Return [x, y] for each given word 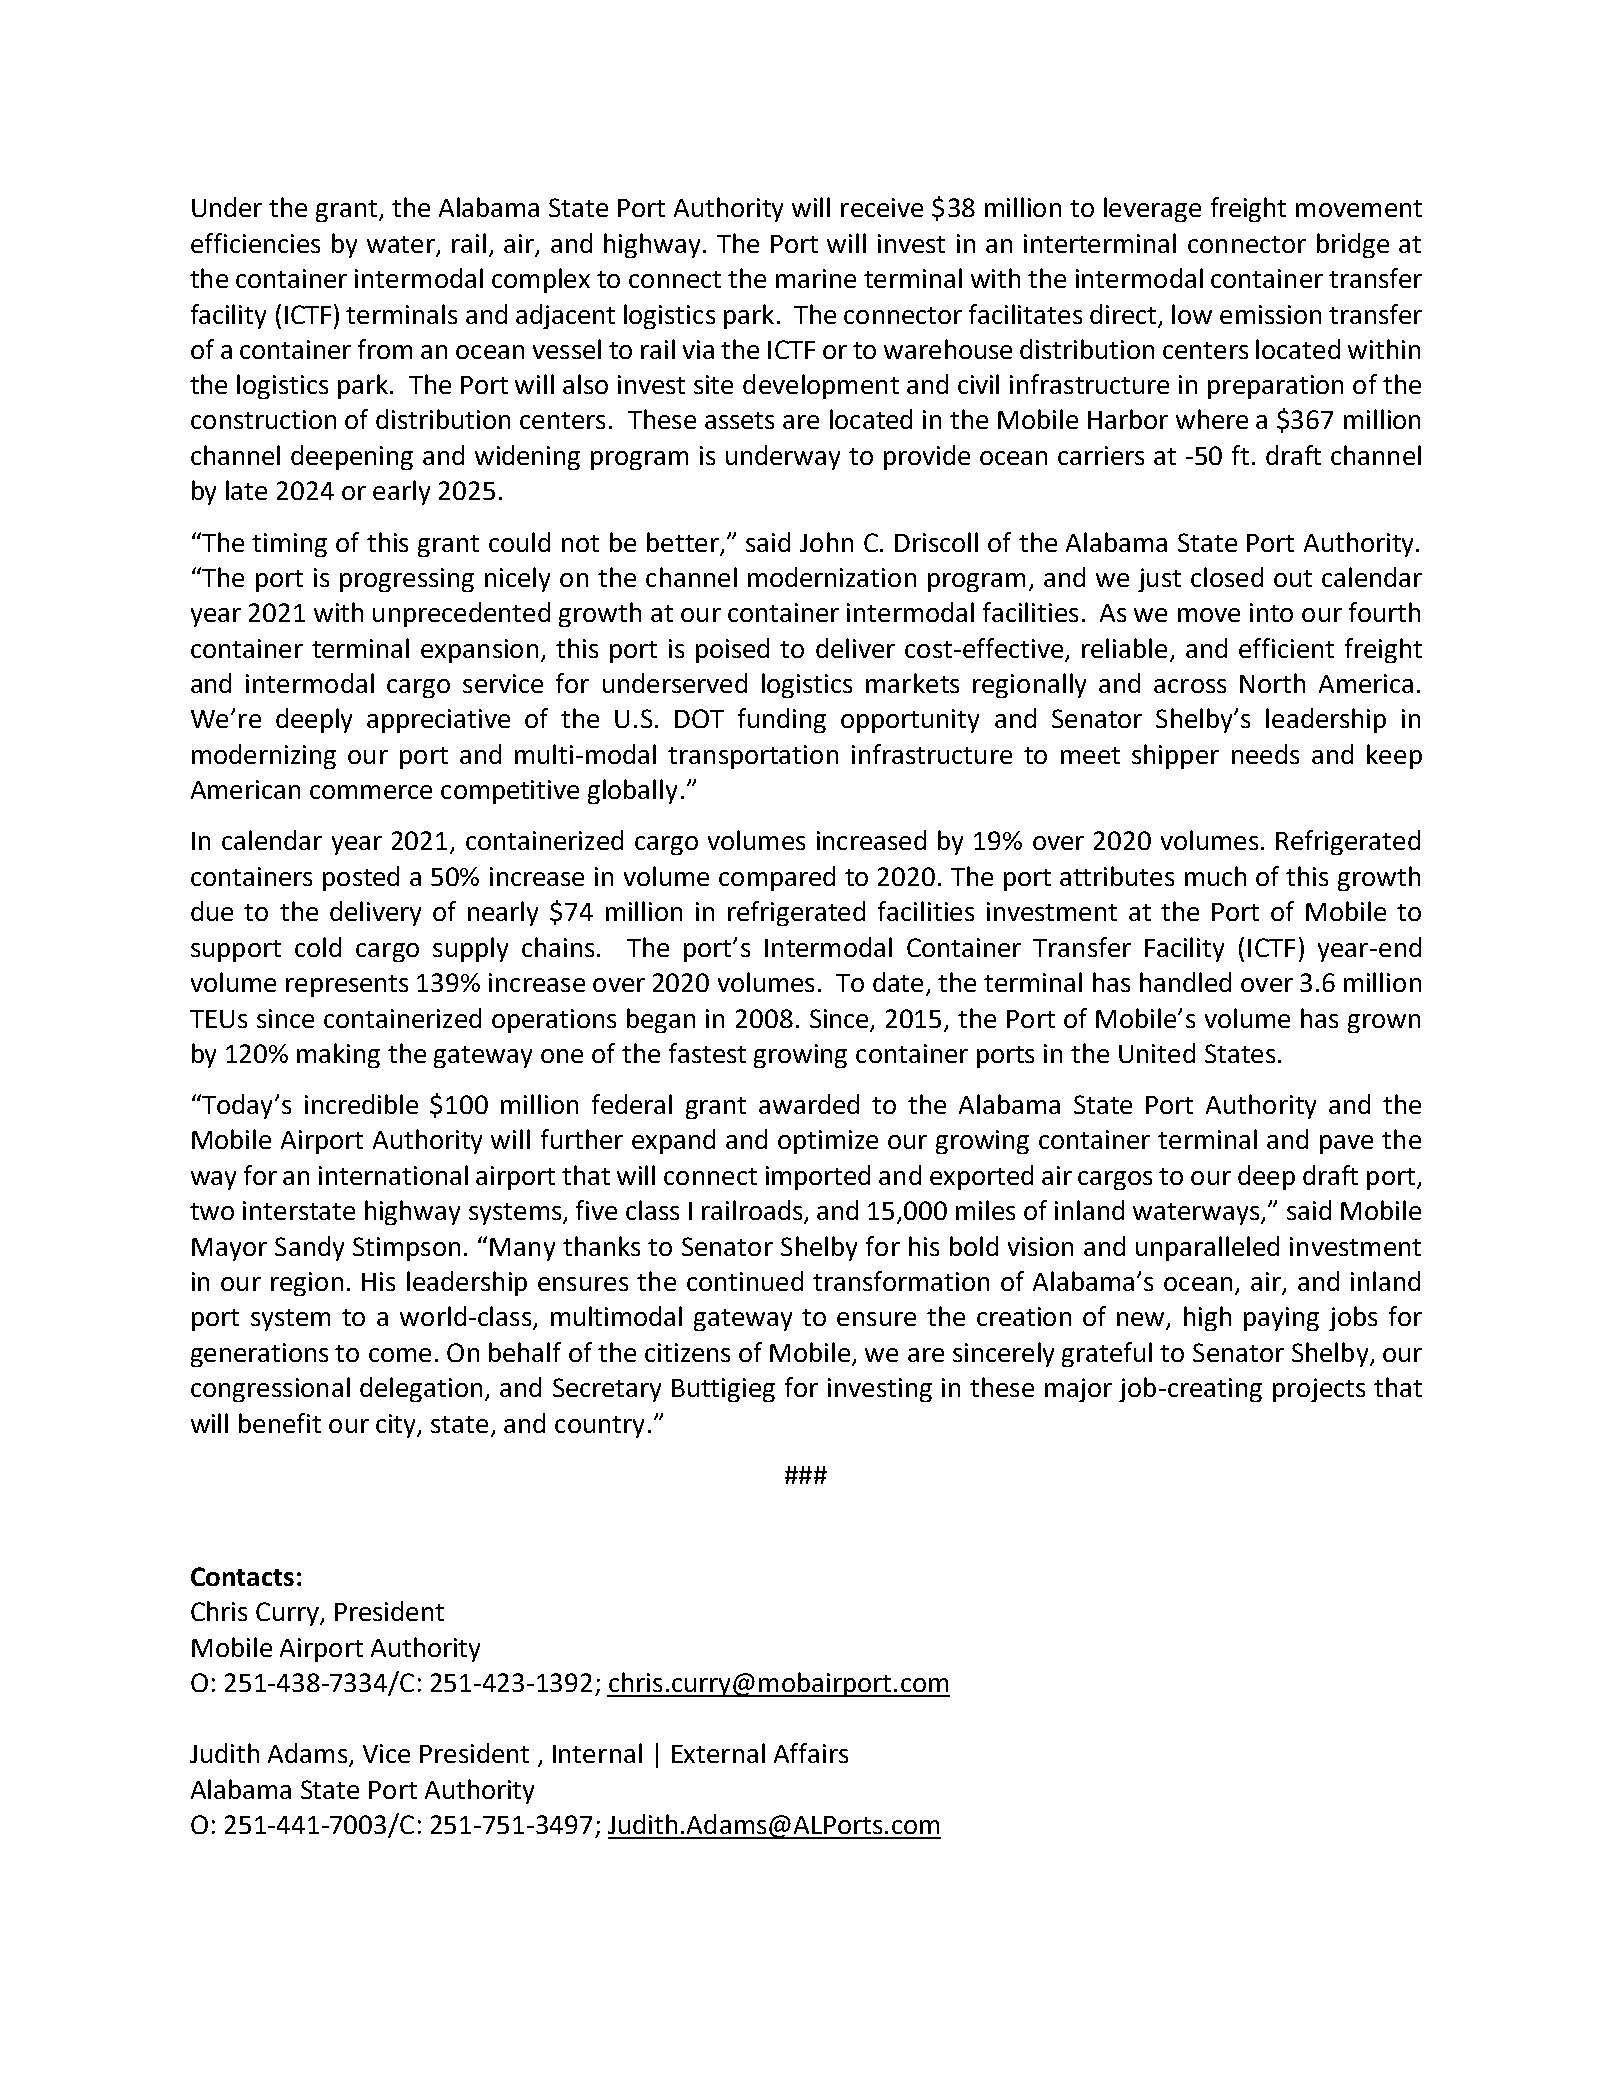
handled [1185, 982]
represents [347, 986]
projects [1319, 1390]
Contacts [242, 1576]
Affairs [811, 1753]
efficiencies [255, 243]
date [900, 983]
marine [816, 278]
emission [1270, 314]
